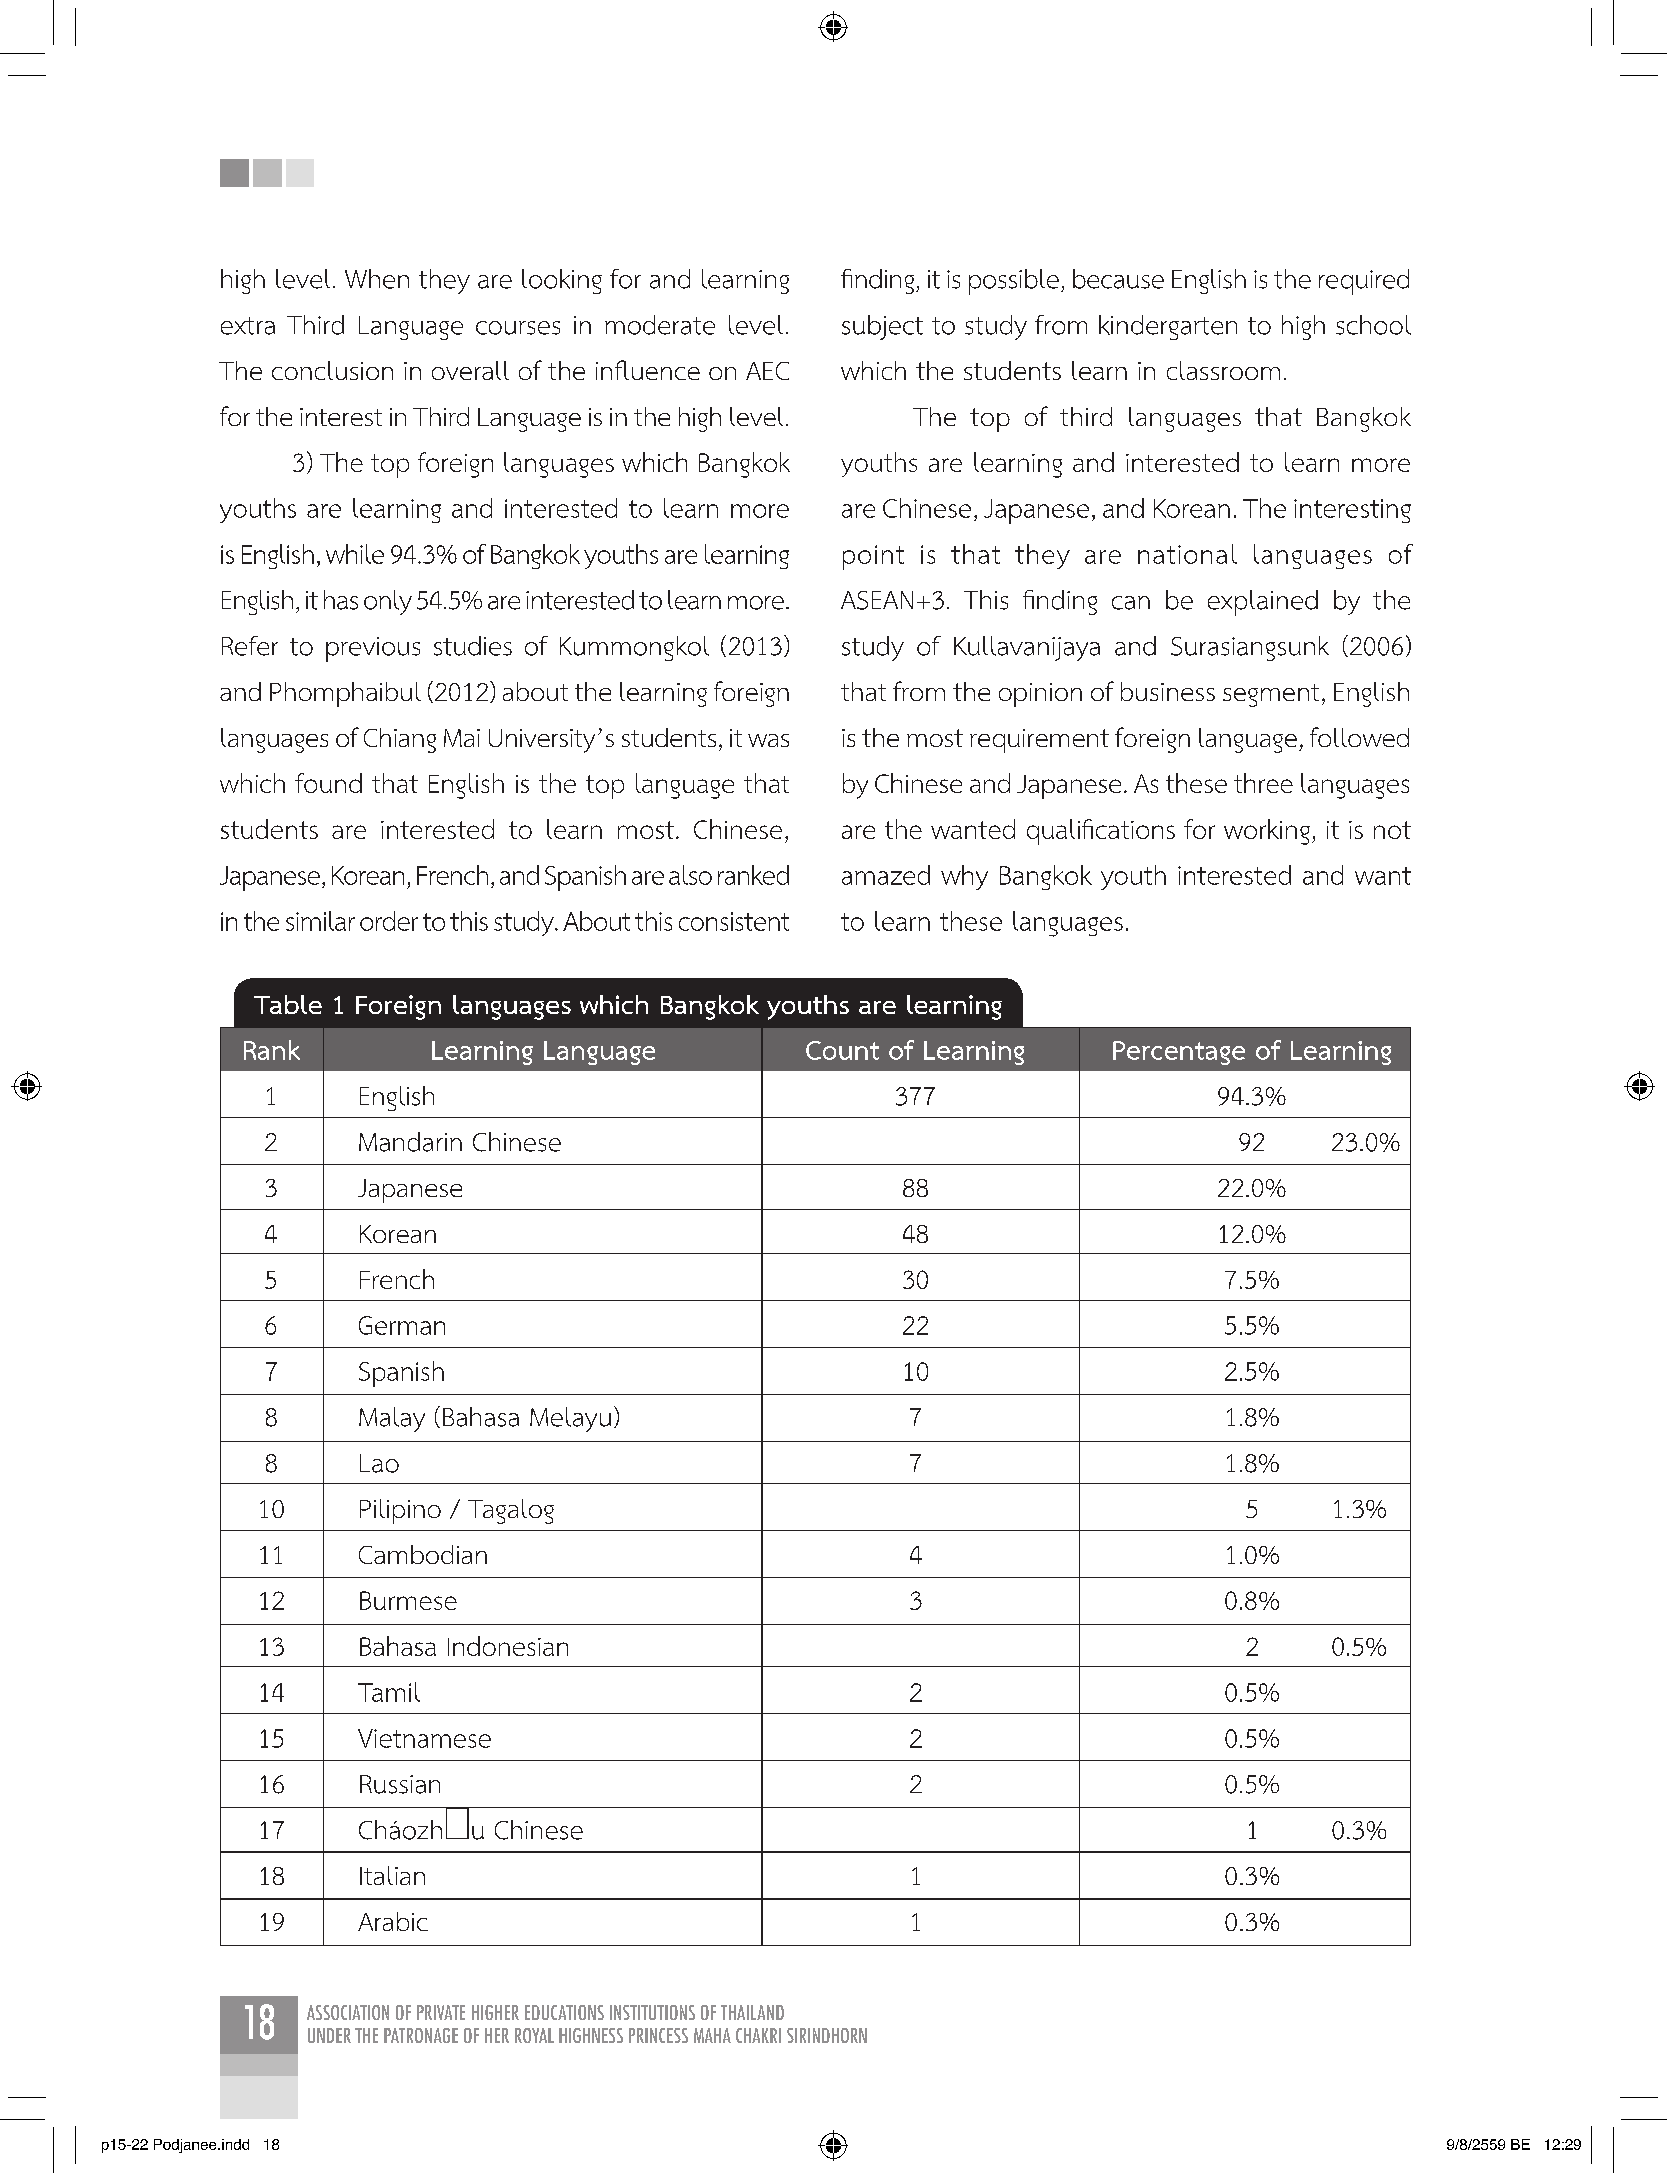 This screenshot has height=2173, width=1667. Describe the element at coordinates (348, 2012) in the screenshot. I see `Association` at that location.
